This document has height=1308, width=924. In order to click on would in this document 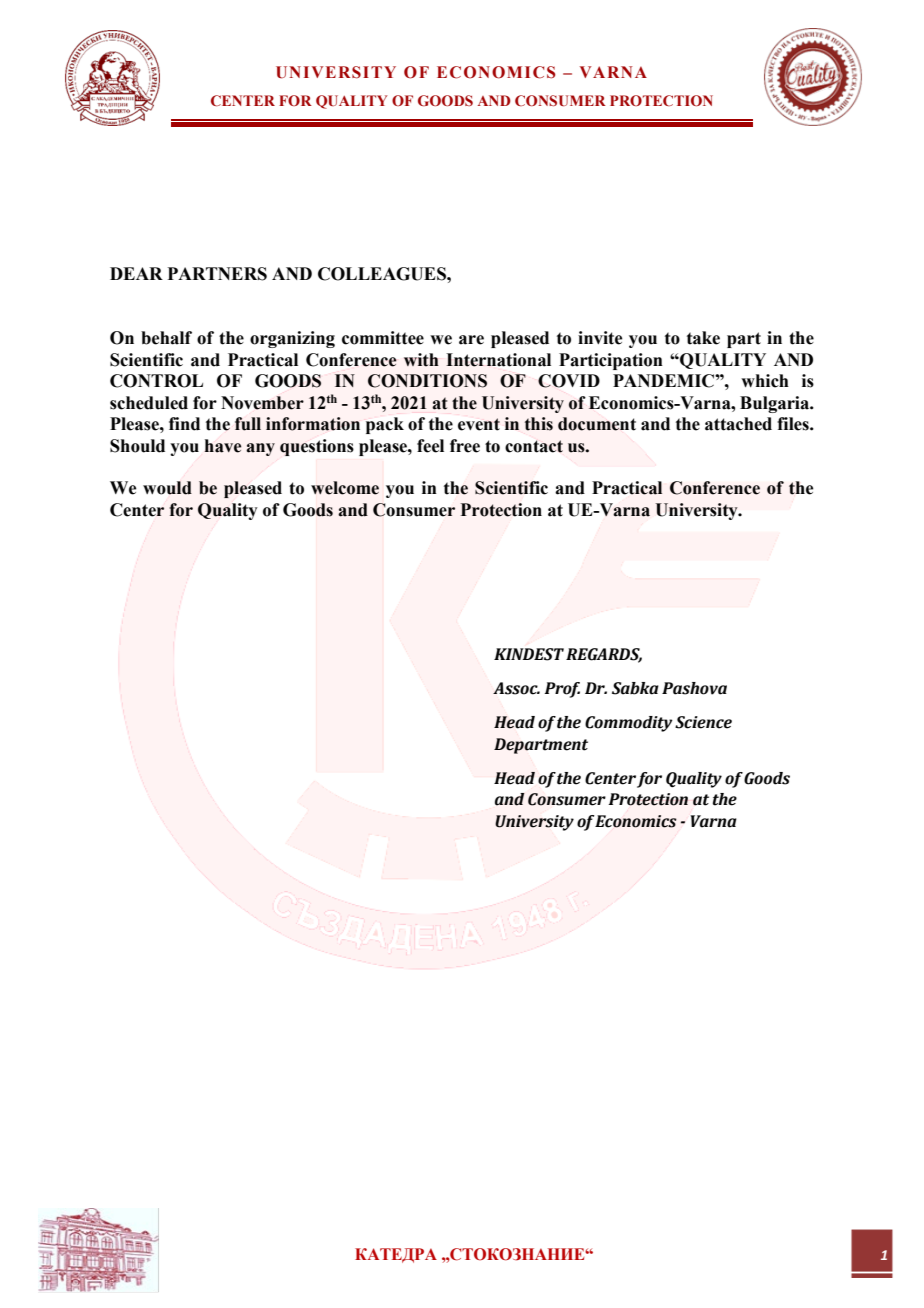, I will do `click(167, 488)`.
